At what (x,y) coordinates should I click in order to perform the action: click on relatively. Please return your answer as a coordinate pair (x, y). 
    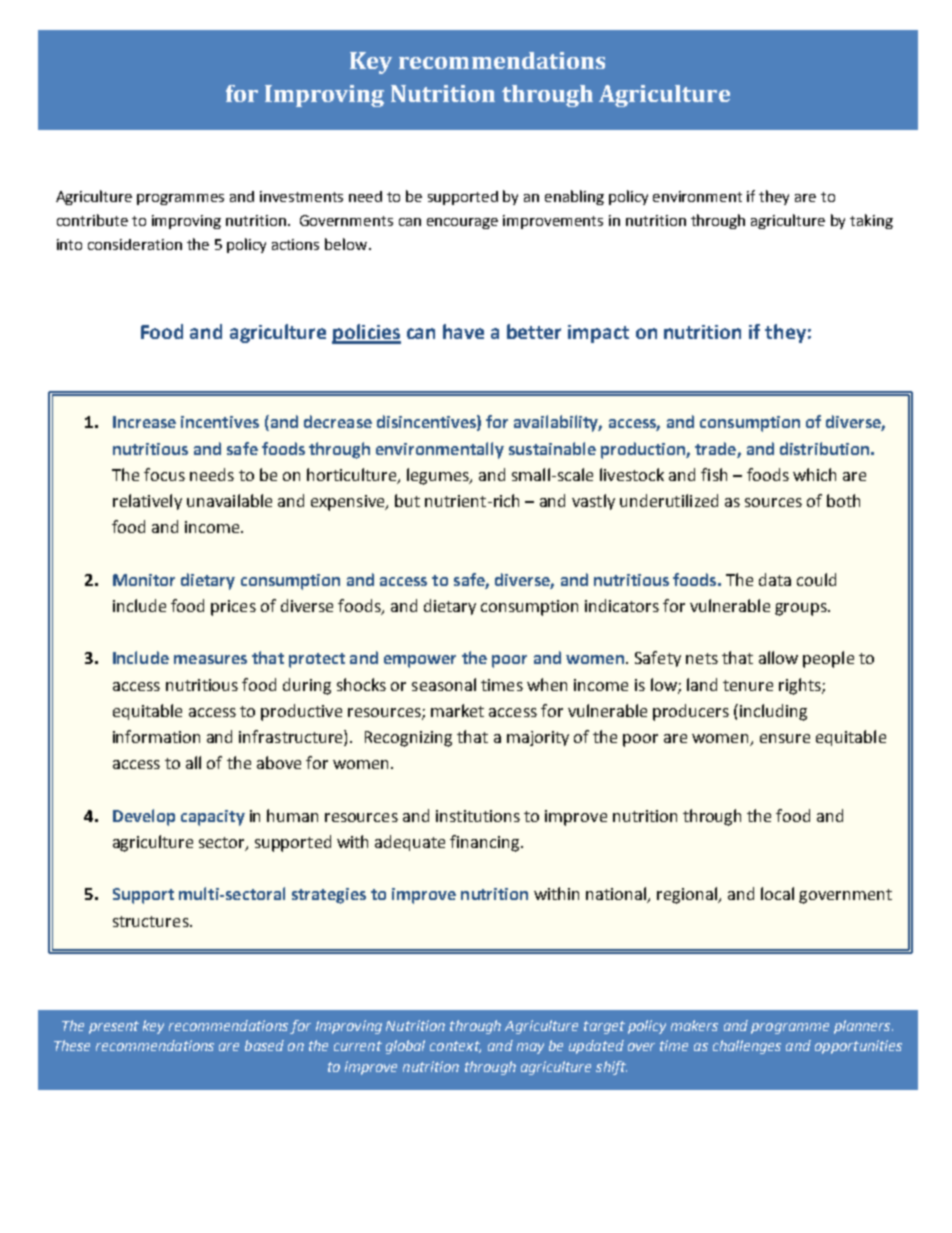
    Looking at the image, I should click on (147, 502).
